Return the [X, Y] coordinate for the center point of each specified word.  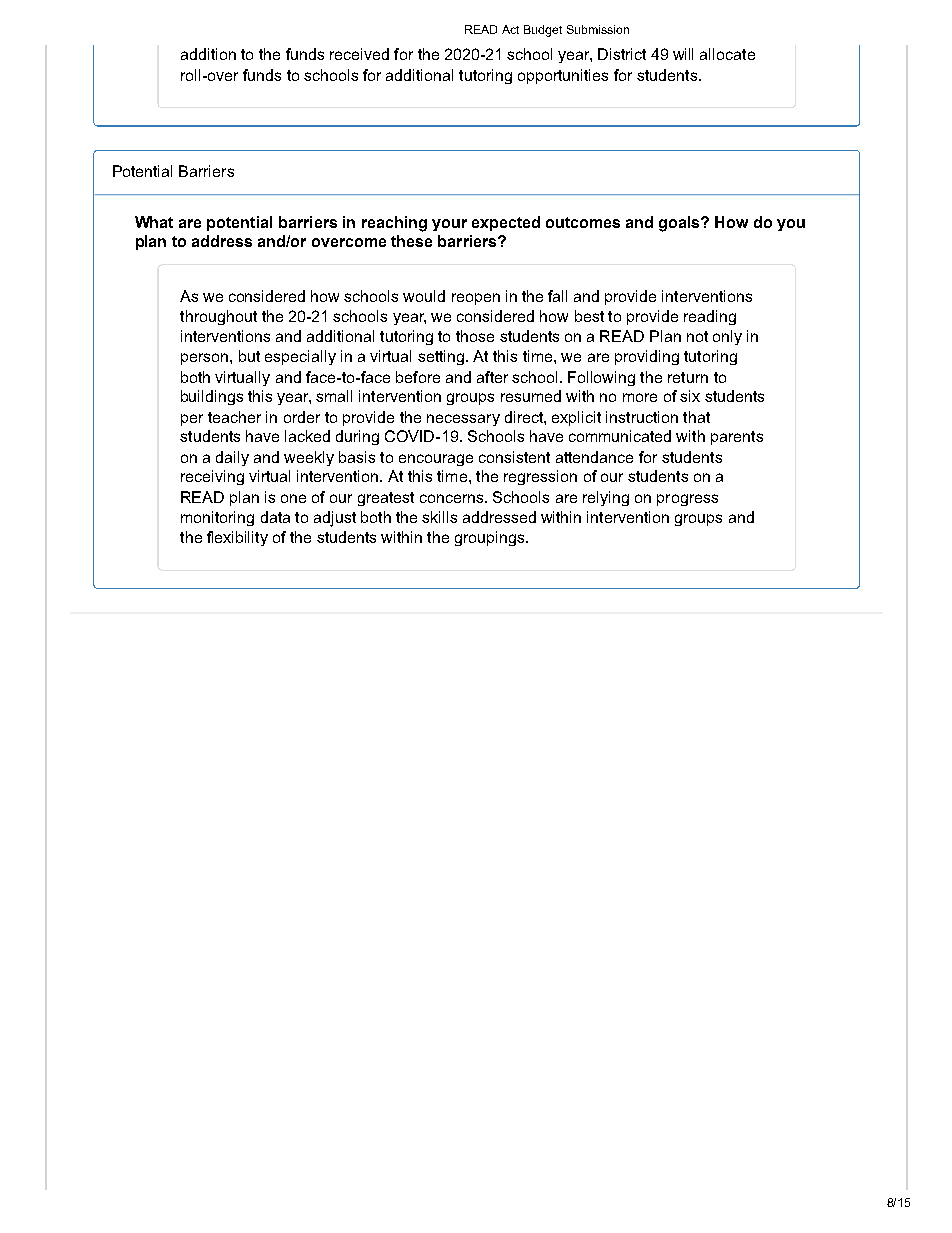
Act [510, 29]
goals [680, 224]
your [449, 225]
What [154, 222]
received [359, 54]
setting [441, 357]
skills [439, 517]
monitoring [217, 518]
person [206, 359]
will [683, 54]
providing [647, 357]
